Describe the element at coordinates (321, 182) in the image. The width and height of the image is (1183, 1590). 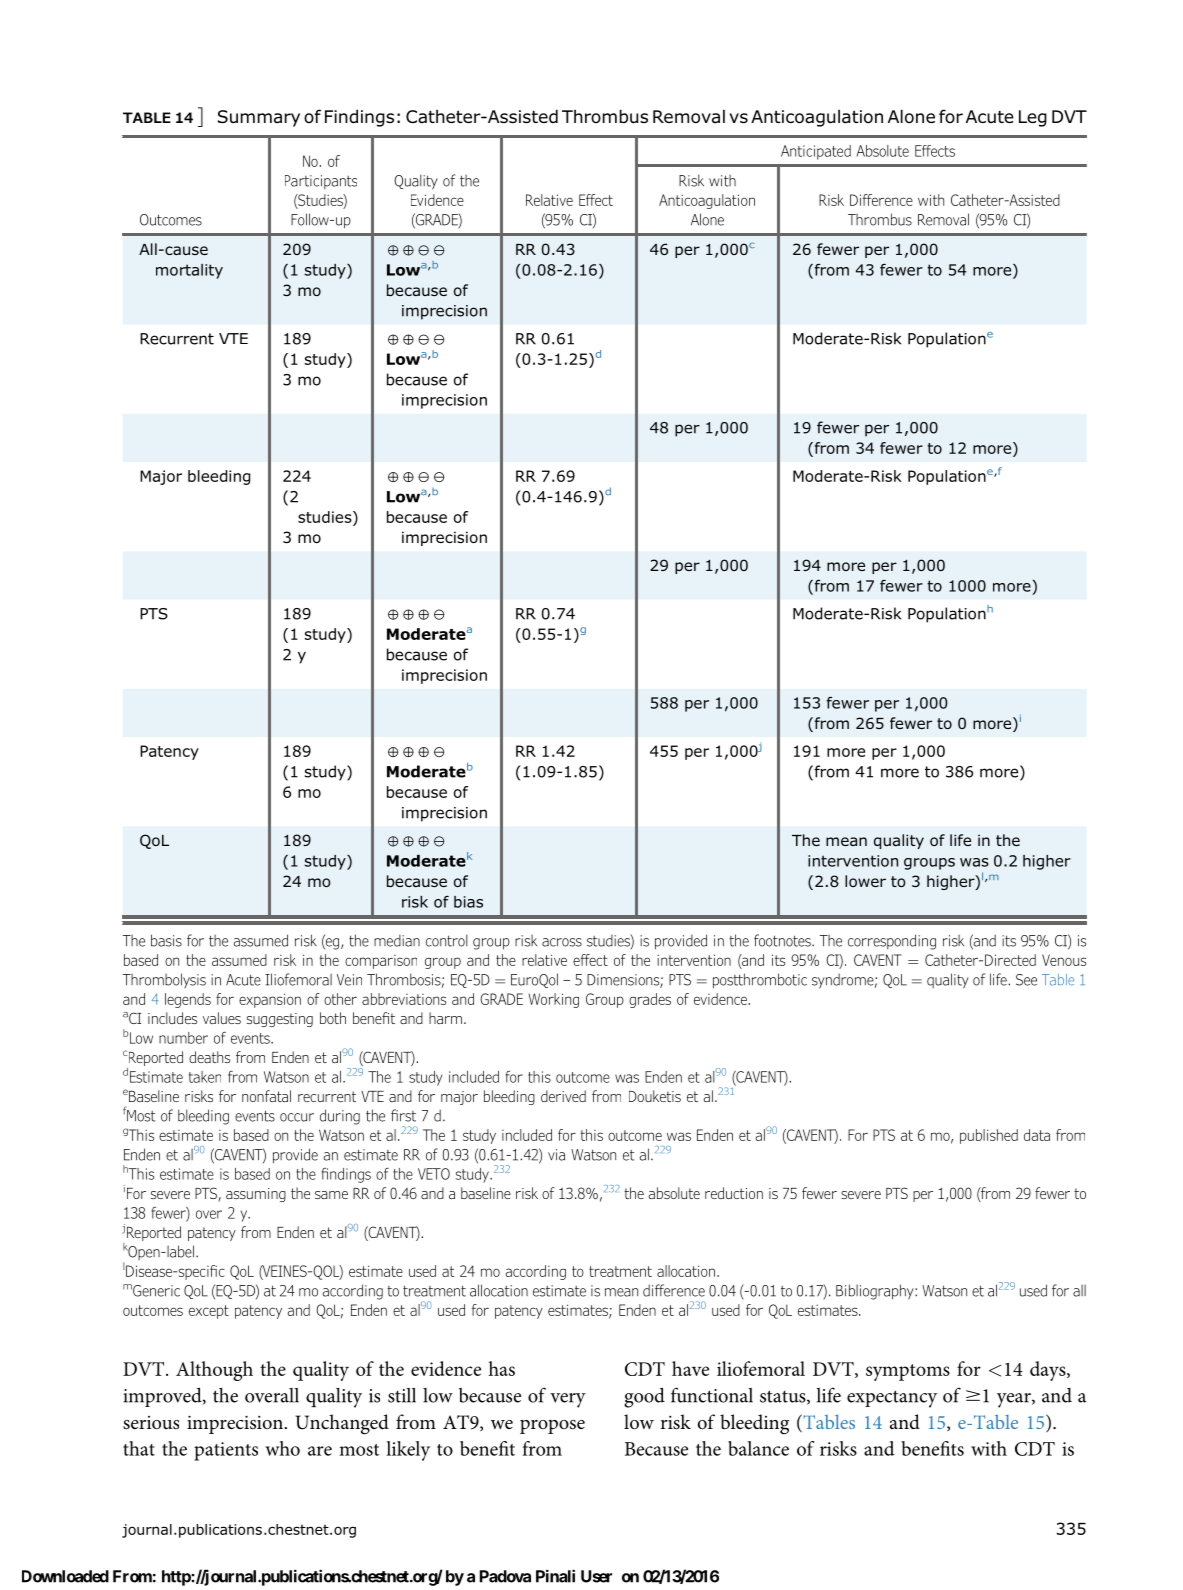
I see `Participants` at that location.
